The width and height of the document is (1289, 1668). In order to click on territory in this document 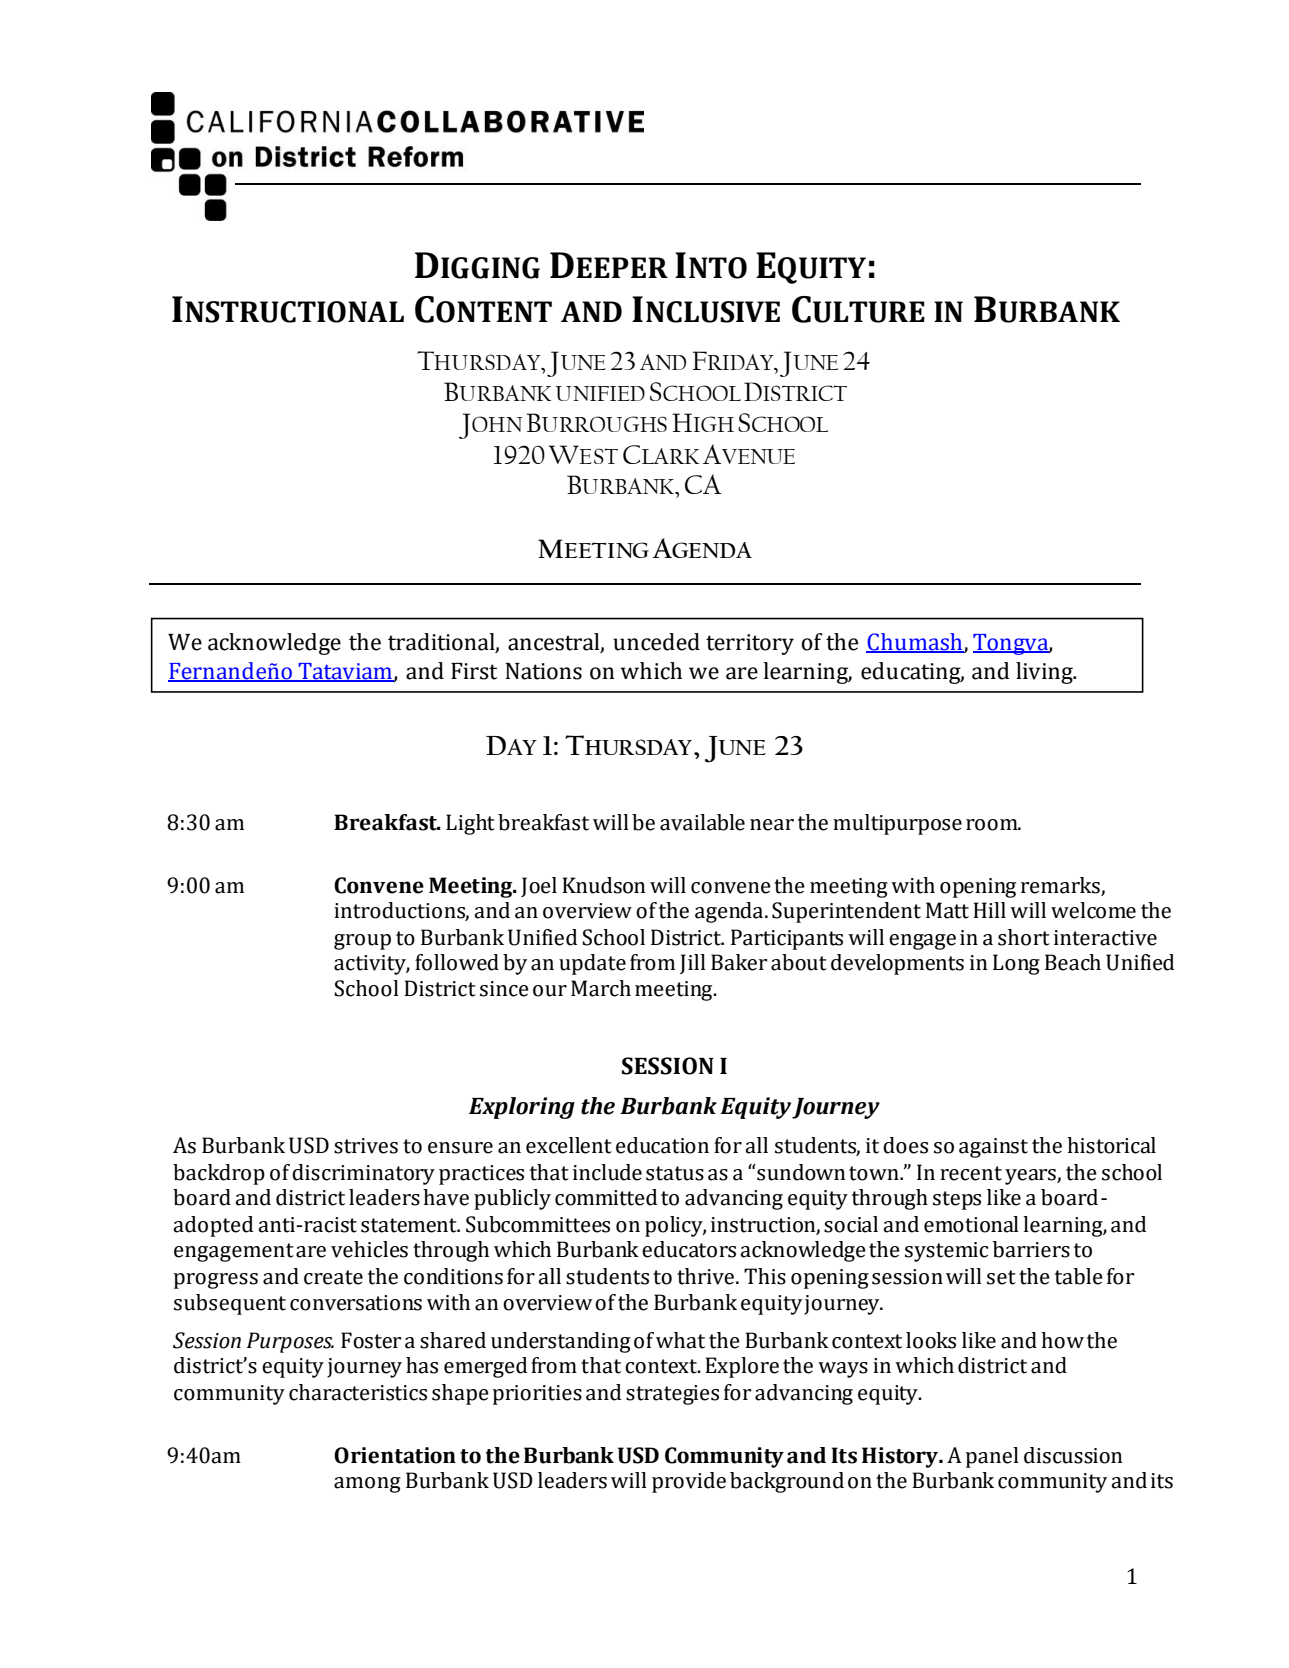, I will do `click(750, 644)`.
